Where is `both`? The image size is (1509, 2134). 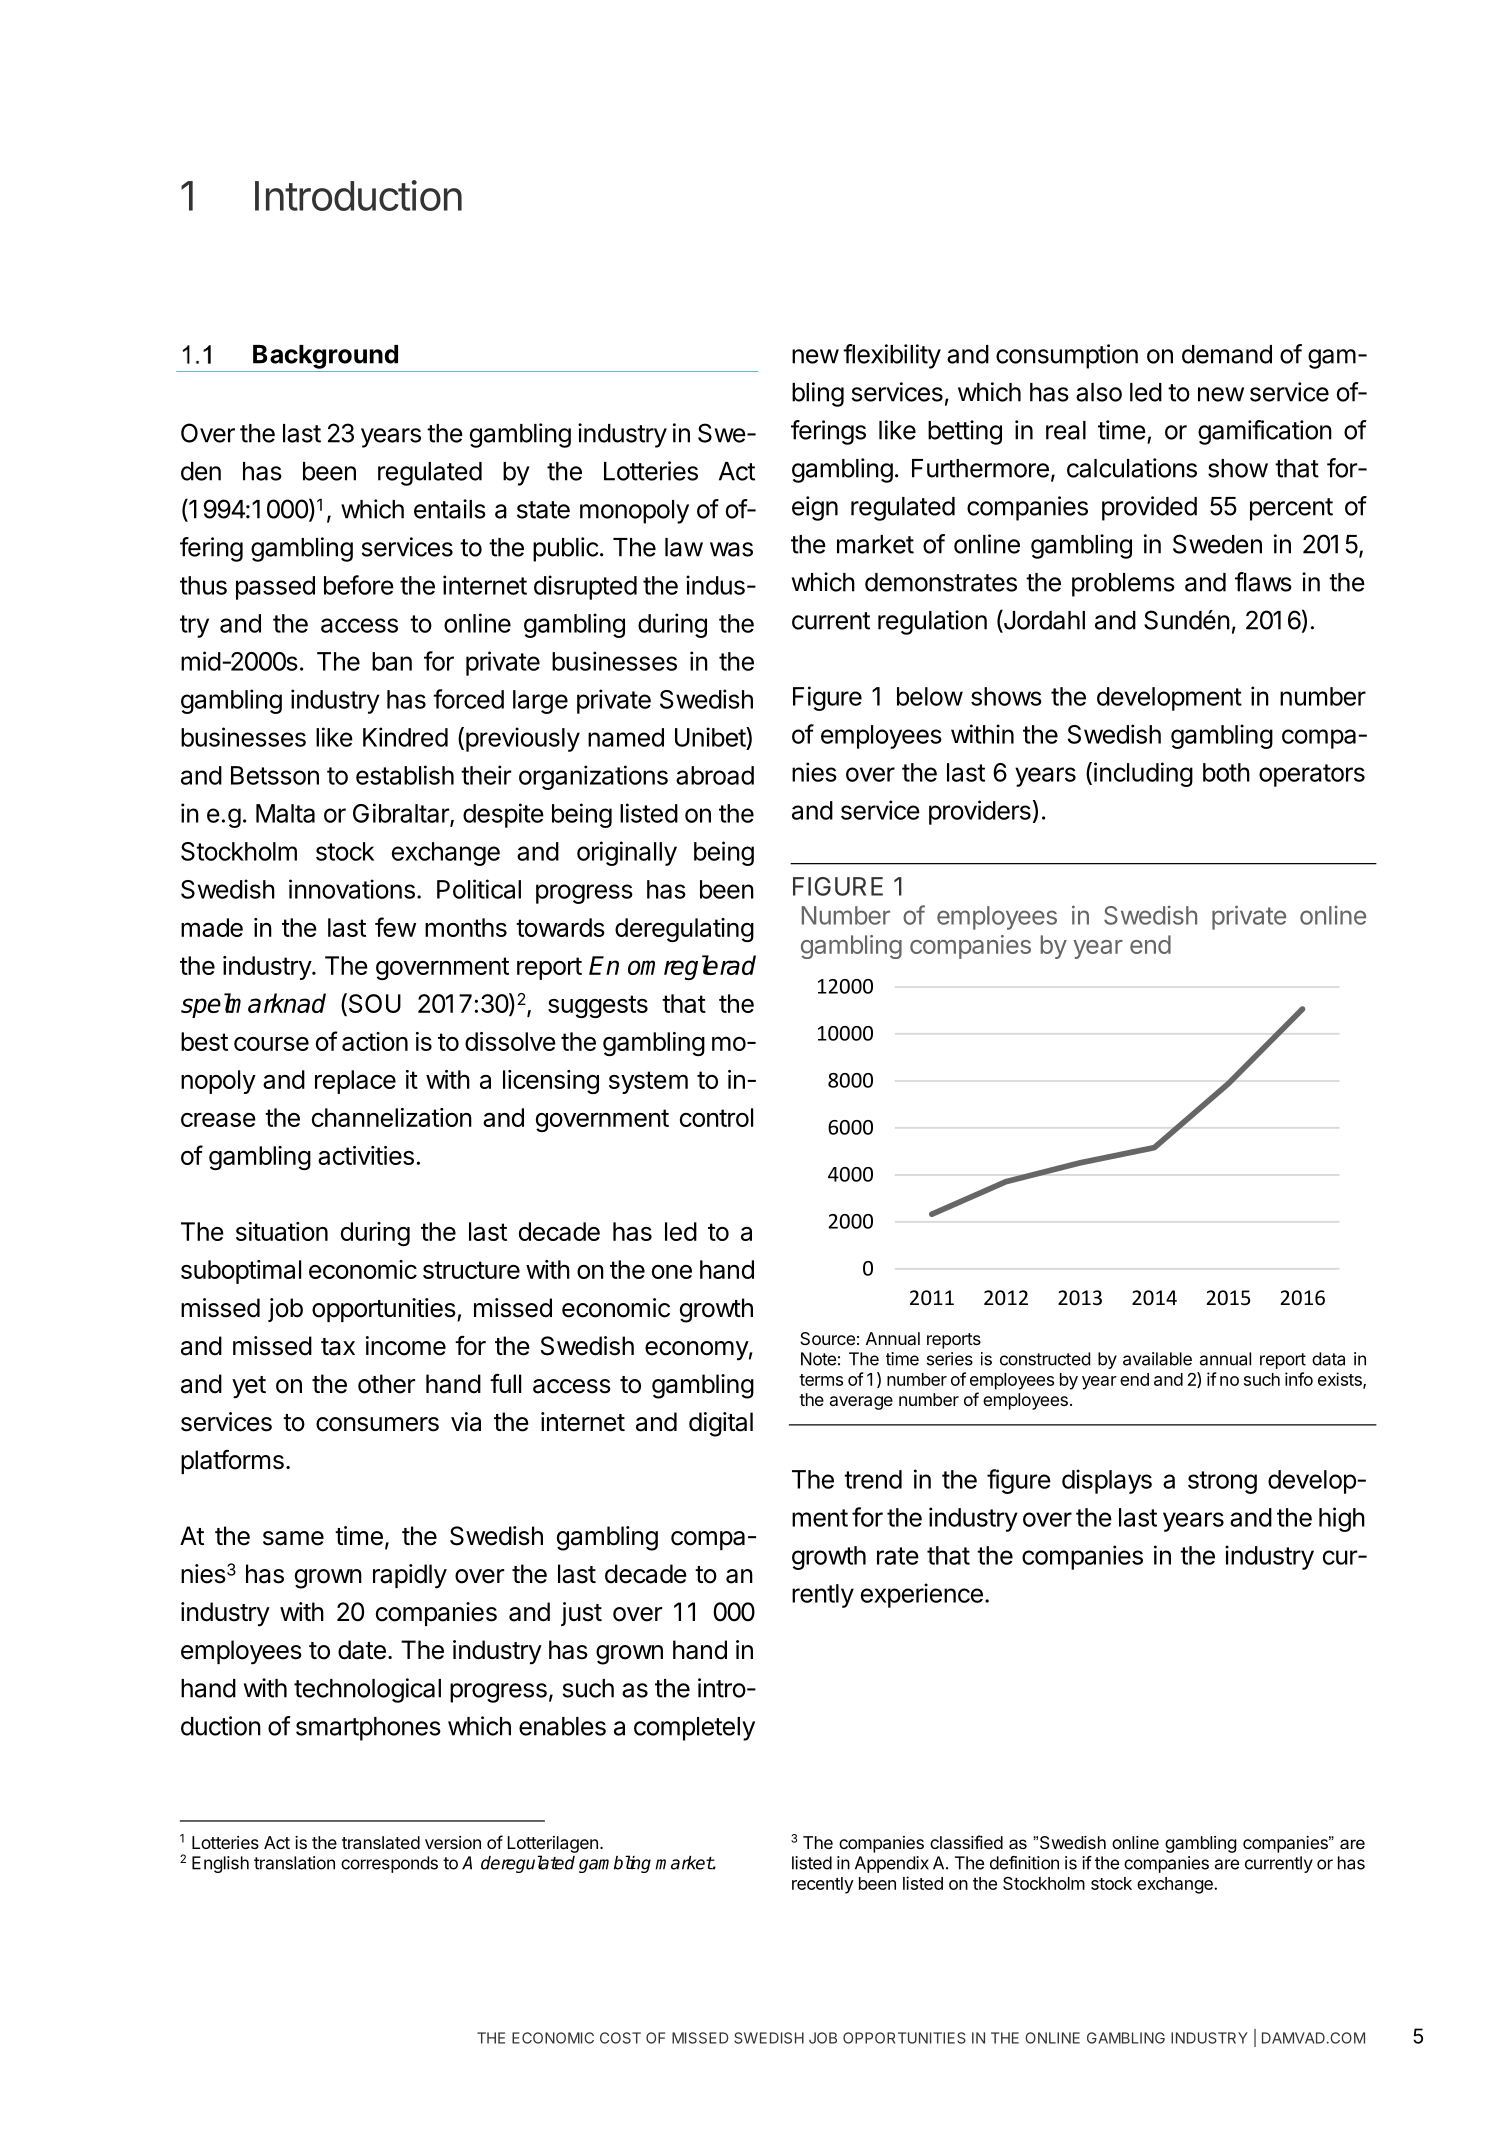 both is located at coordinates (1226, 772).
